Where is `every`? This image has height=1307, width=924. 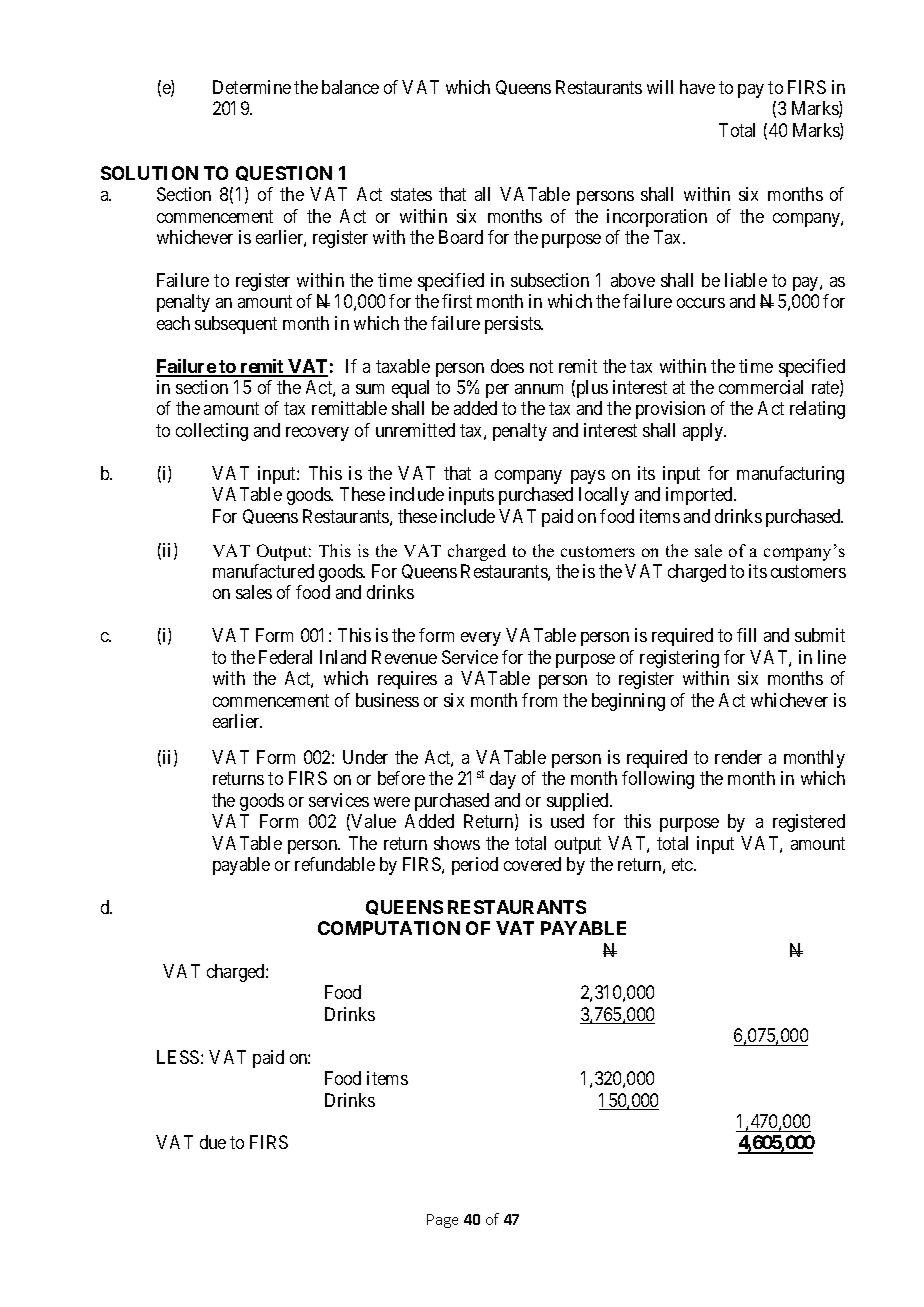
every is located at coordinates (481, 639).
